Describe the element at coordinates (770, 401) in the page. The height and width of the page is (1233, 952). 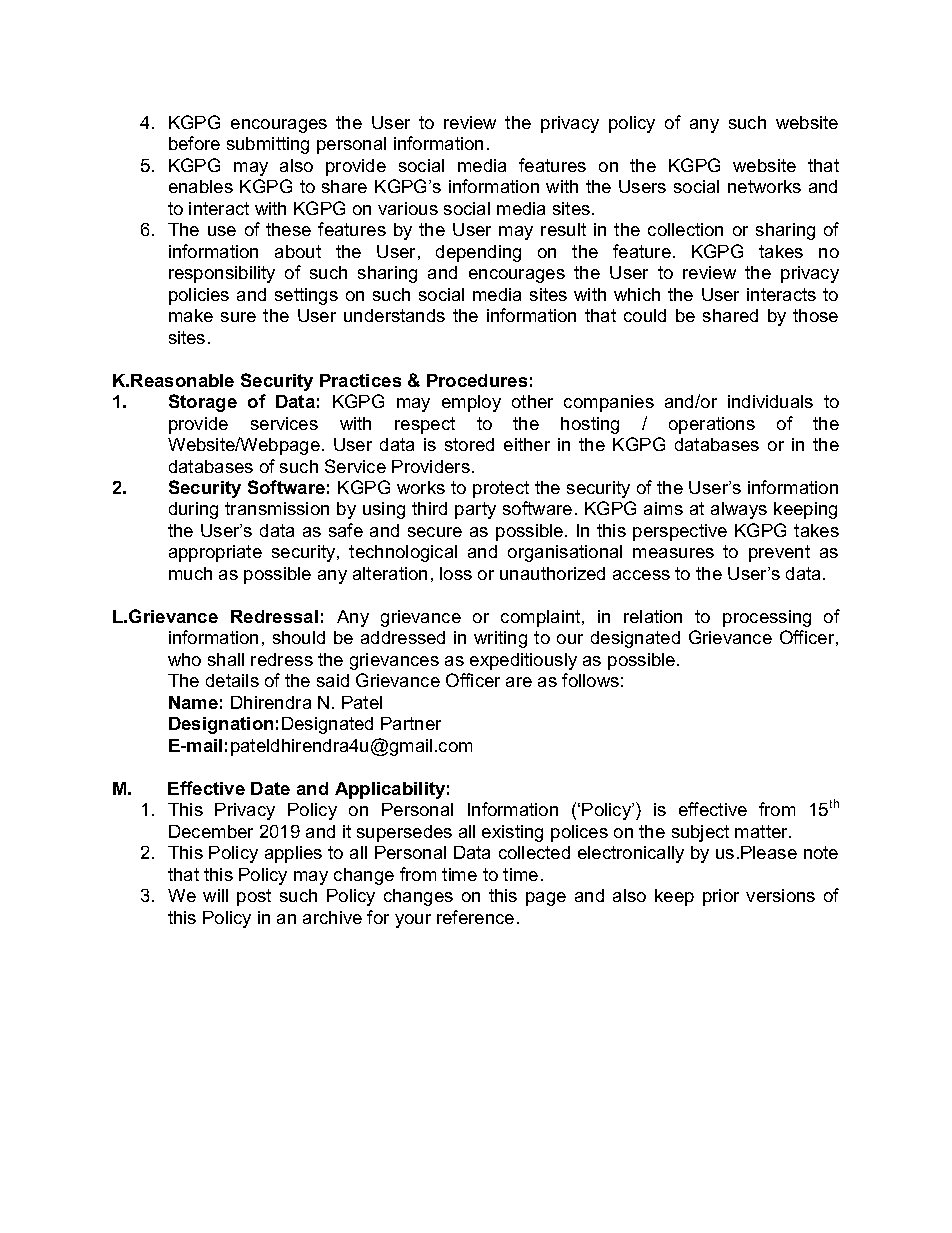
I see `individuals` at that location.
